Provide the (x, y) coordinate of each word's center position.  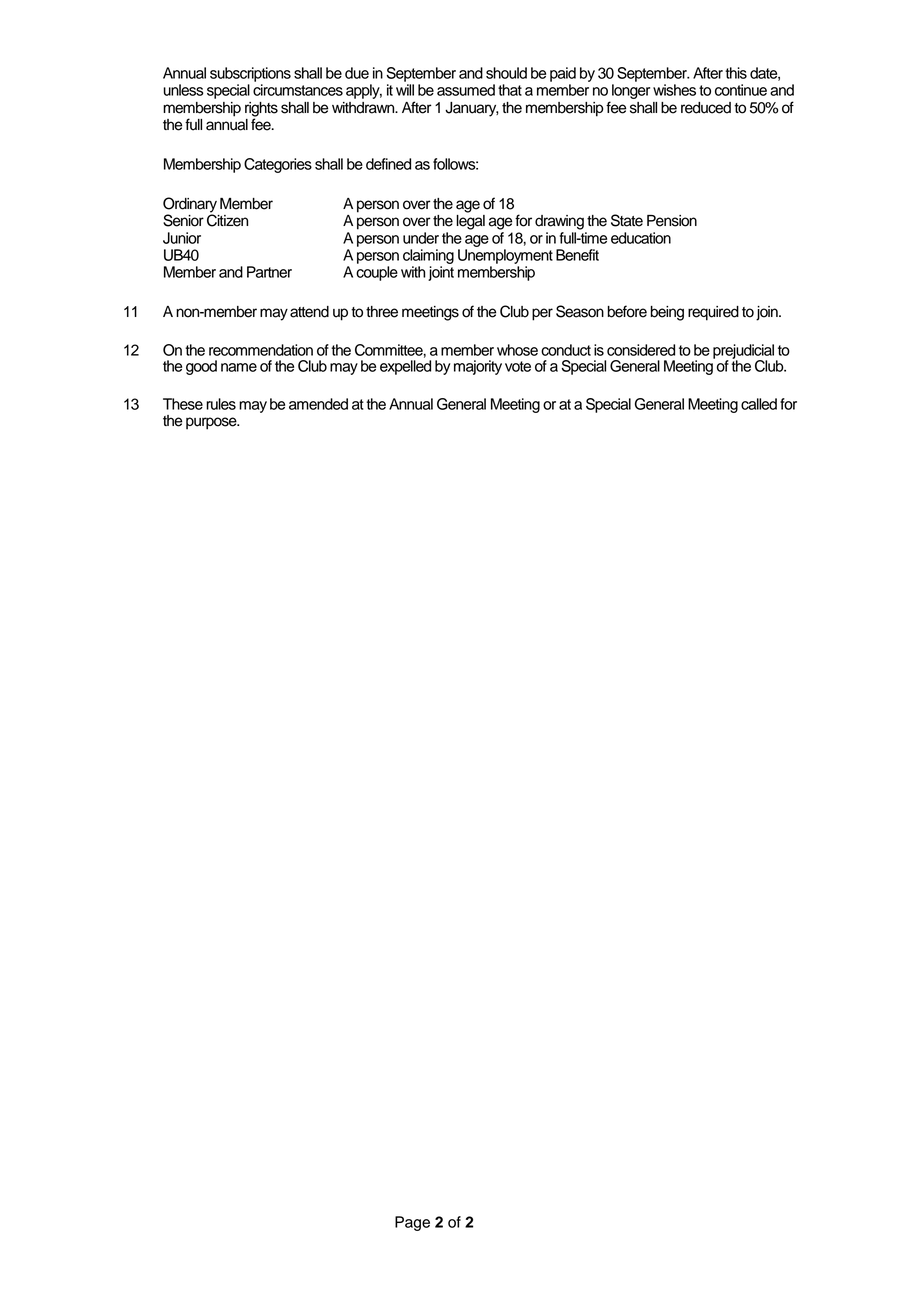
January (471, 109)
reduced (706, 108)
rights (261, 110)
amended (318, 404)
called (759, 404)
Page (412, 1223)
